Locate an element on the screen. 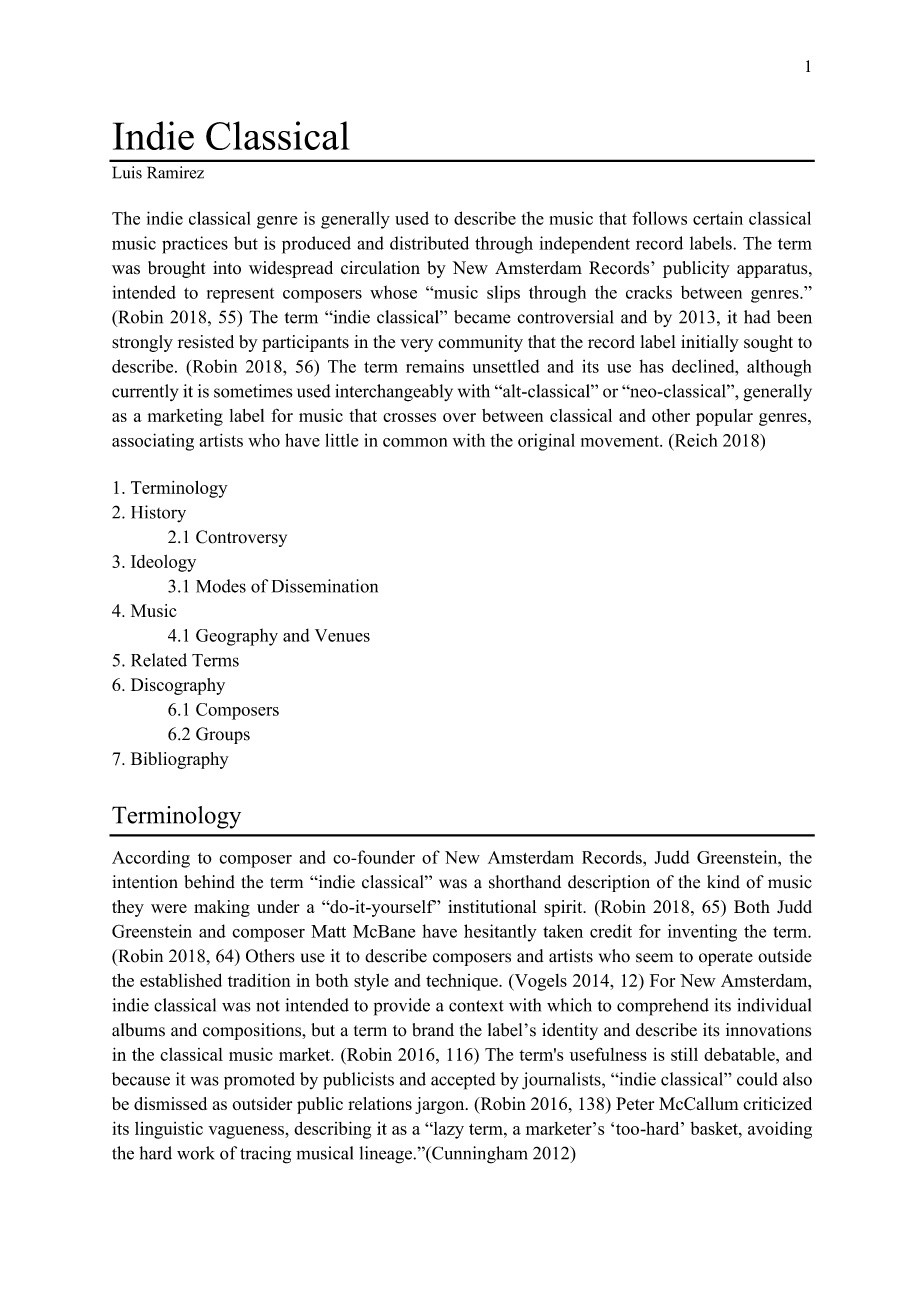 This screenshot has width=924, height=1307. movement is located at coordinates (621, 441).
